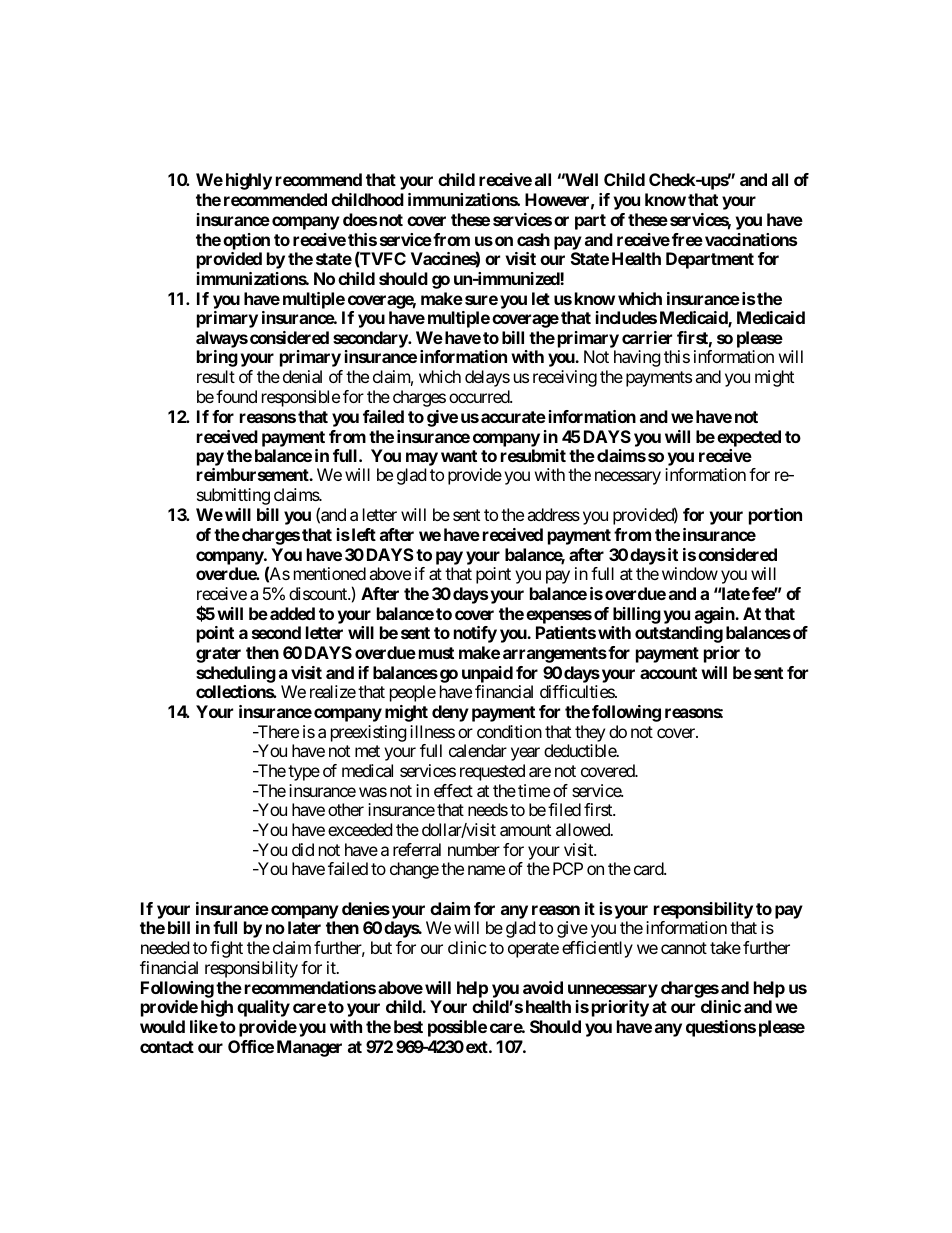 Image resolution: width=952 pixels, height=1233 pixels. Describe the element at coordinates (218, 655) in the image. I see `grater` at that location.
